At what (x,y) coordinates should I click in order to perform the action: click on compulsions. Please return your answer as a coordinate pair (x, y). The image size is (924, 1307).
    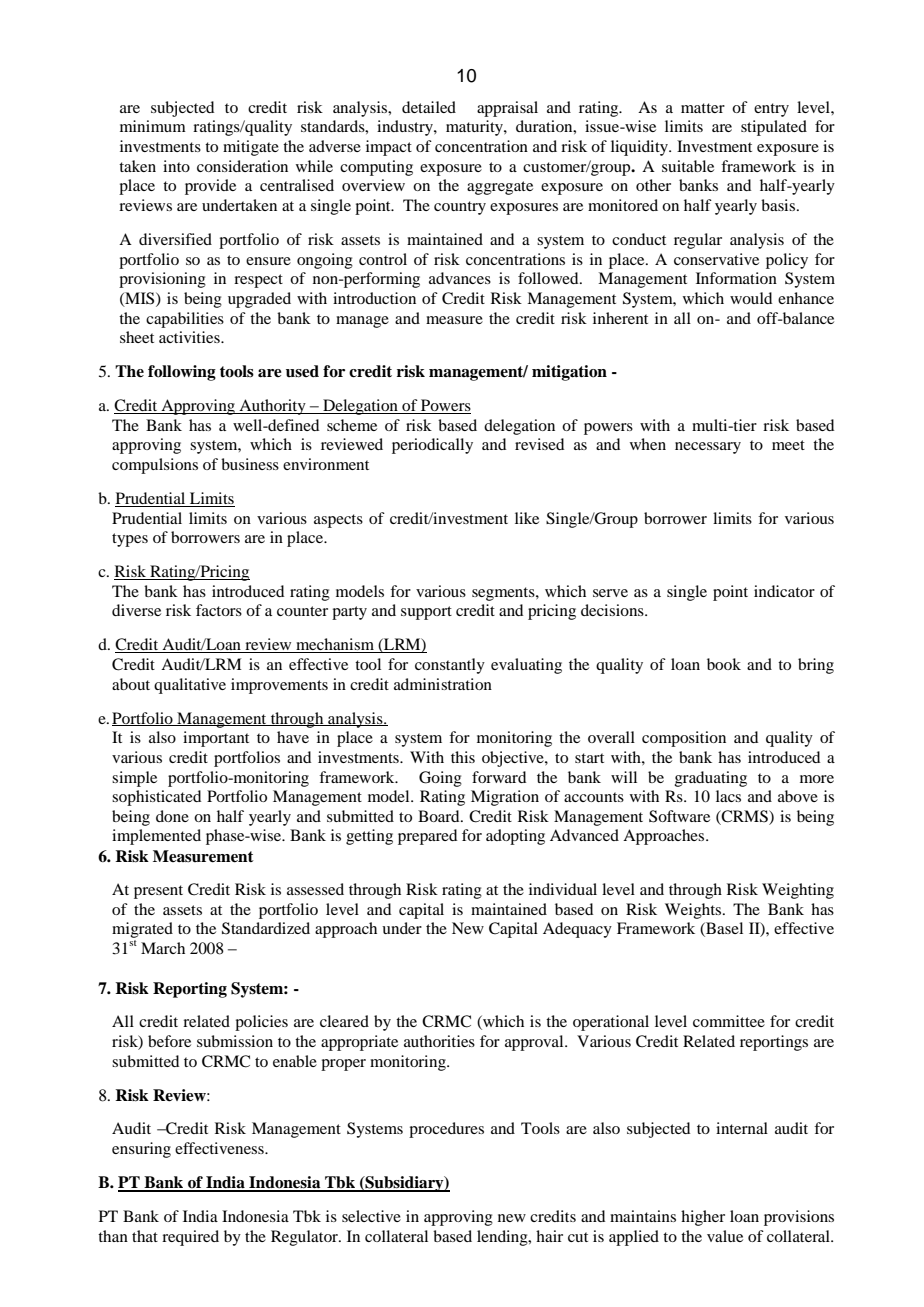
    Looking at the image, I should click on (155, 466).
